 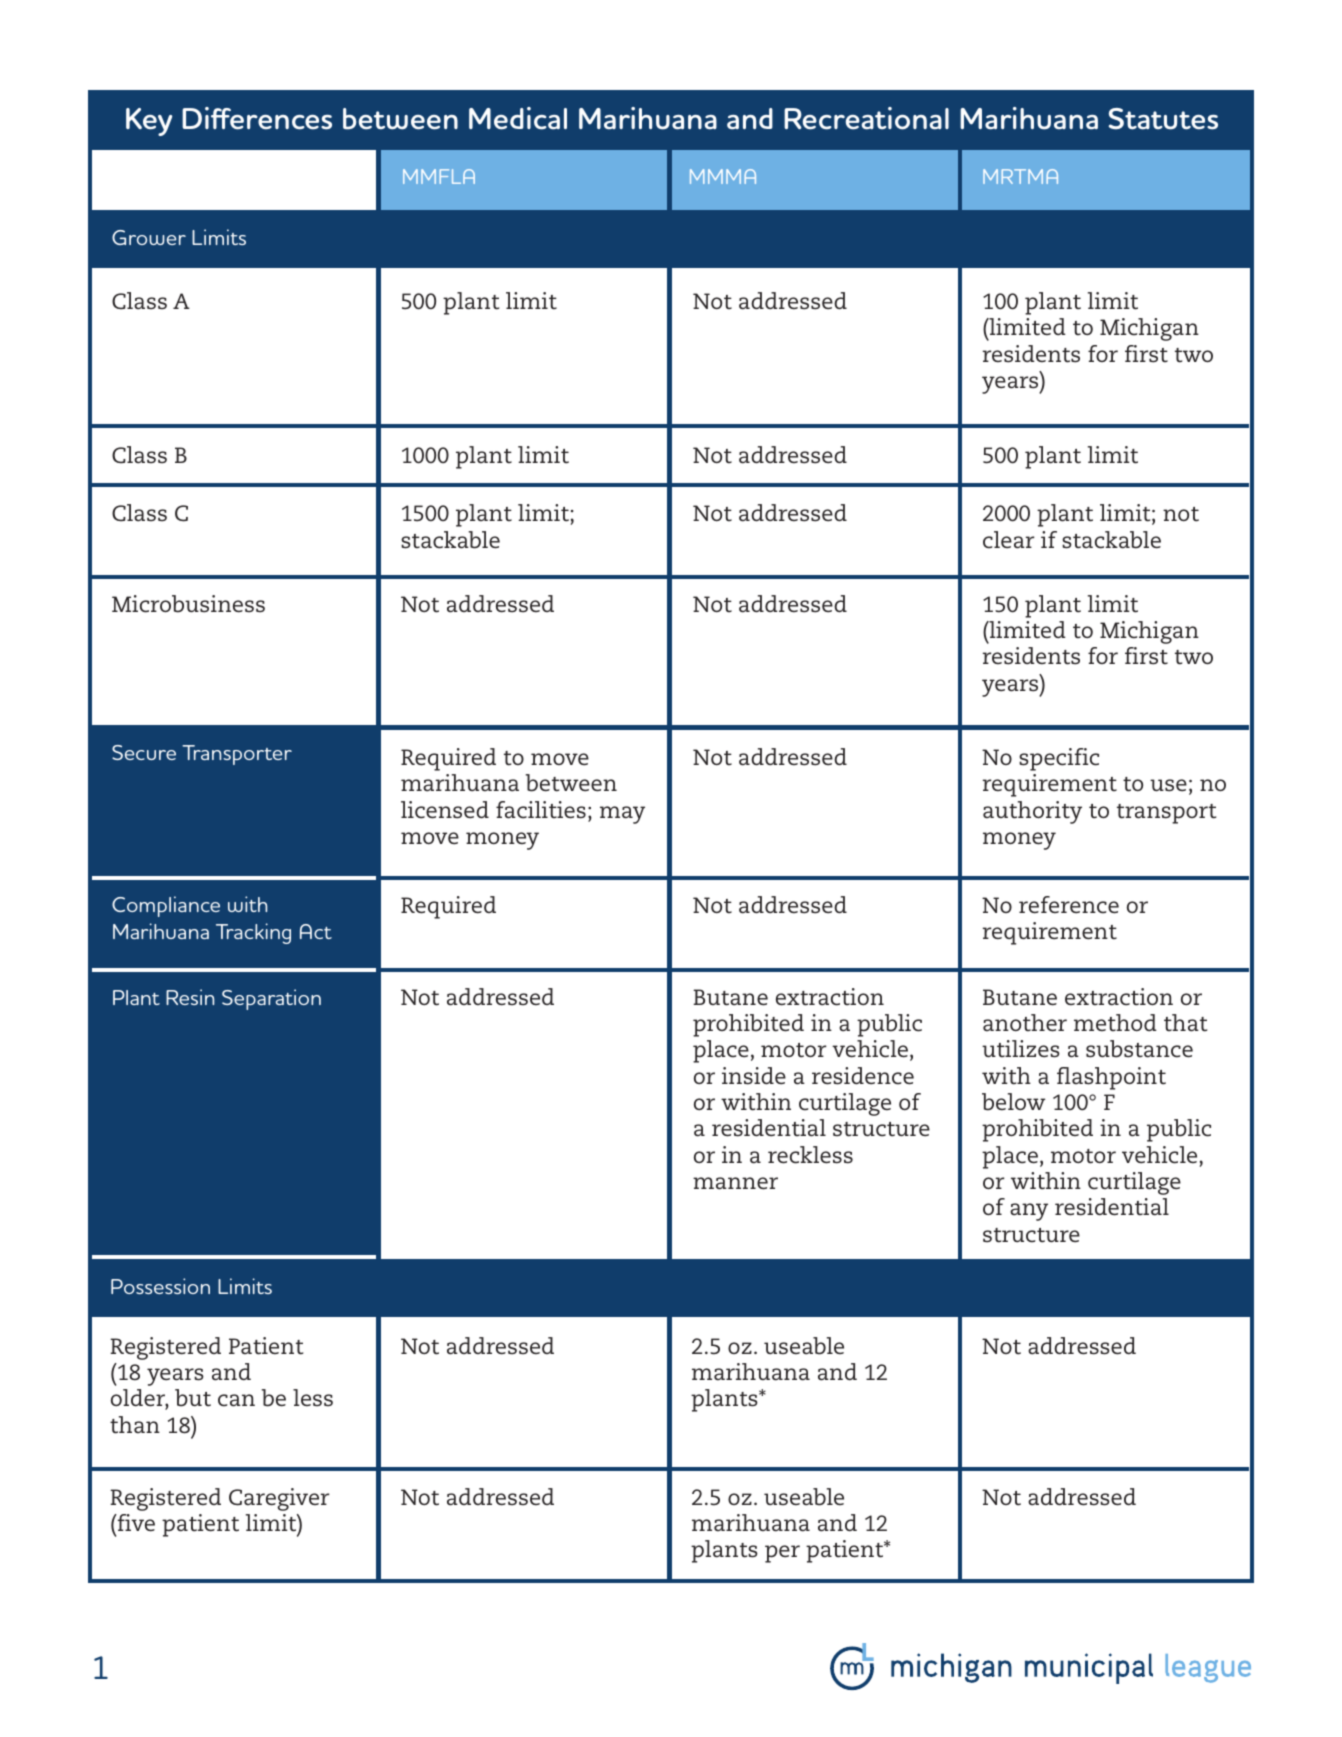 What do you see at coordinates (160, 1286) in the image?
I see `Possession` at bounding box center [160, 1286].
